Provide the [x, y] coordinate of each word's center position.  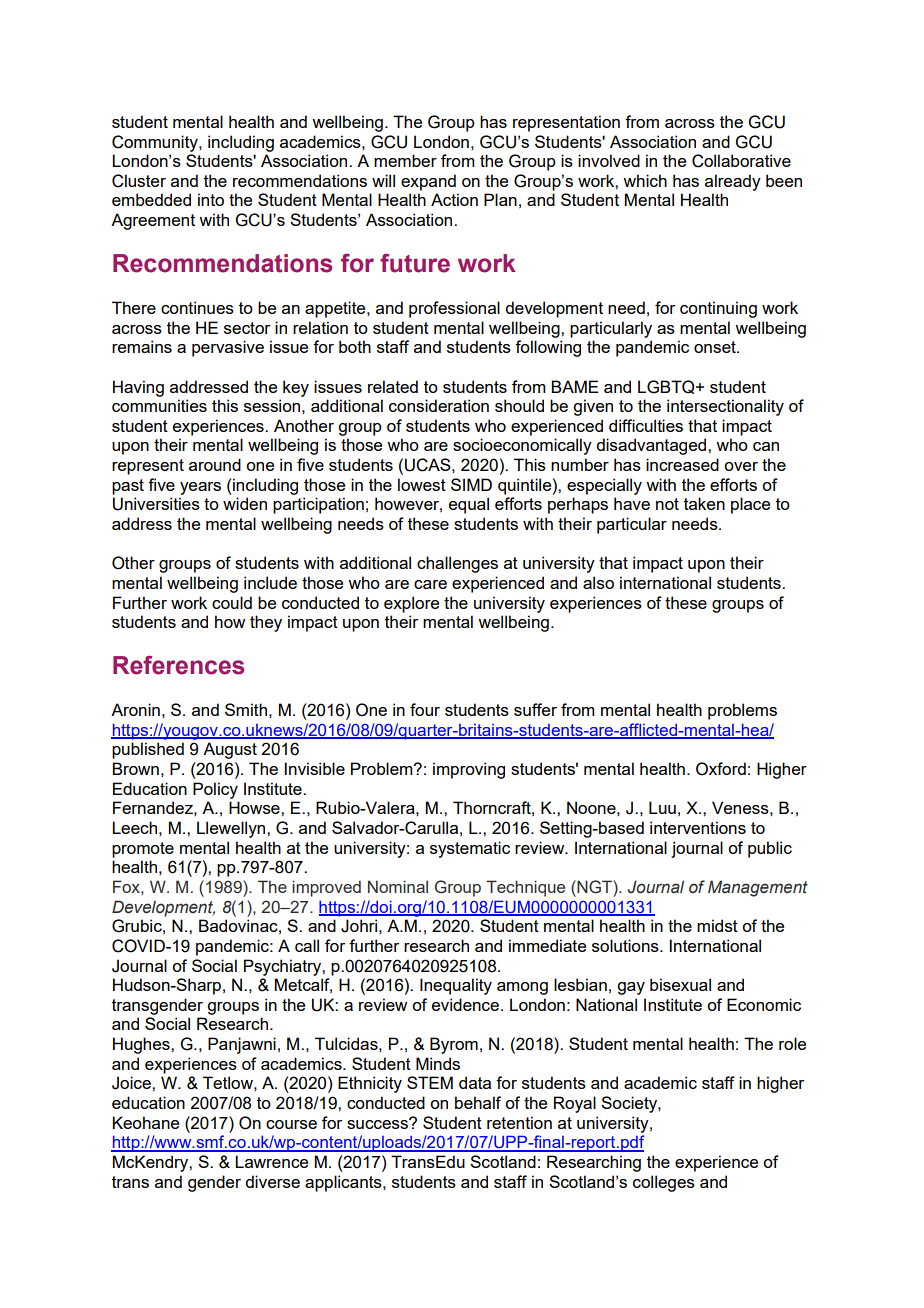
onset [716, 347]
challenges [457, 564]
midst [717, 925]
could [232, 602]
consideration [439, 405]
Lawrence [271, 1161]
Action [454, 199]
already [733, 182]
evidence [465, 1004]
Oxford [721, 769]
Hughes [142, 1045]
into [211, 199]
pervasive [228, 348]
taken [704, 503]
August [230, 750]
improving [469, 770]
